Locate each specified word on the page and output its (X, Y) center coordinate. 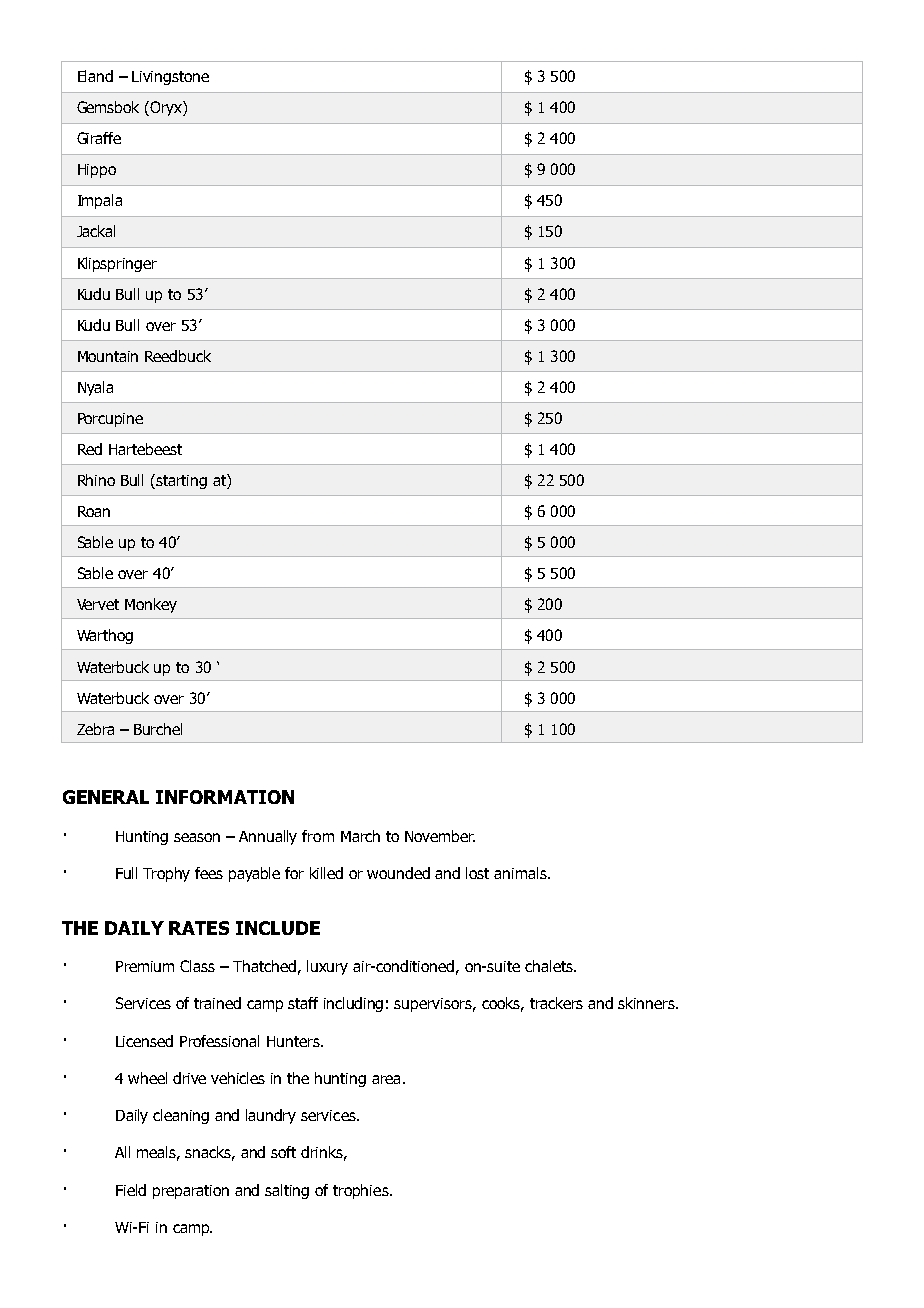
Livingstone (170, 78)
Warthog (105, 636)
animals (521, 873)
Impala (100, 201)
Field (131, 1190)
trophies (362, 1191)
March (360, 836)
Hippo (97, 171)
